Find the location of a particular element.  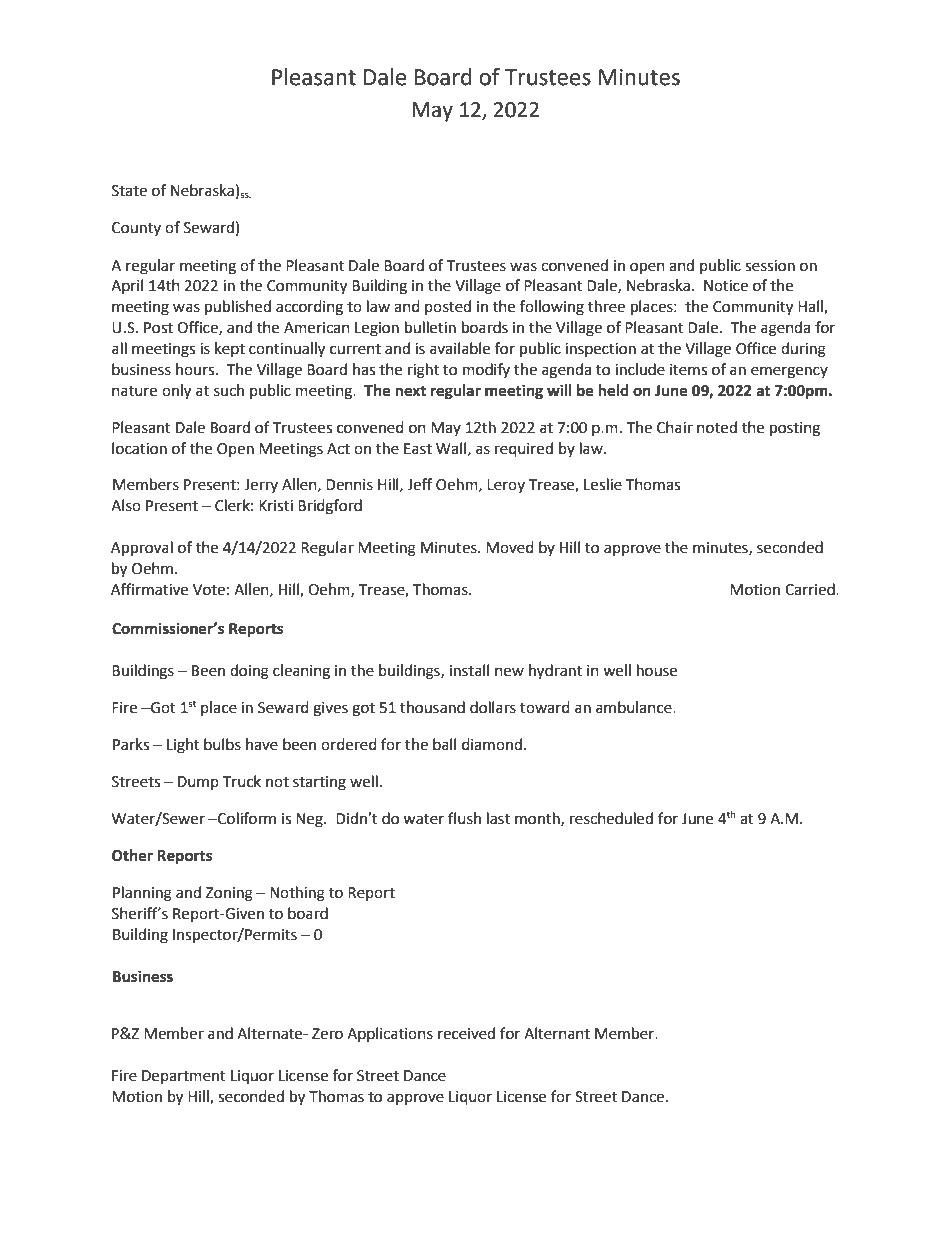

following is located at coordinates (552, 308).
